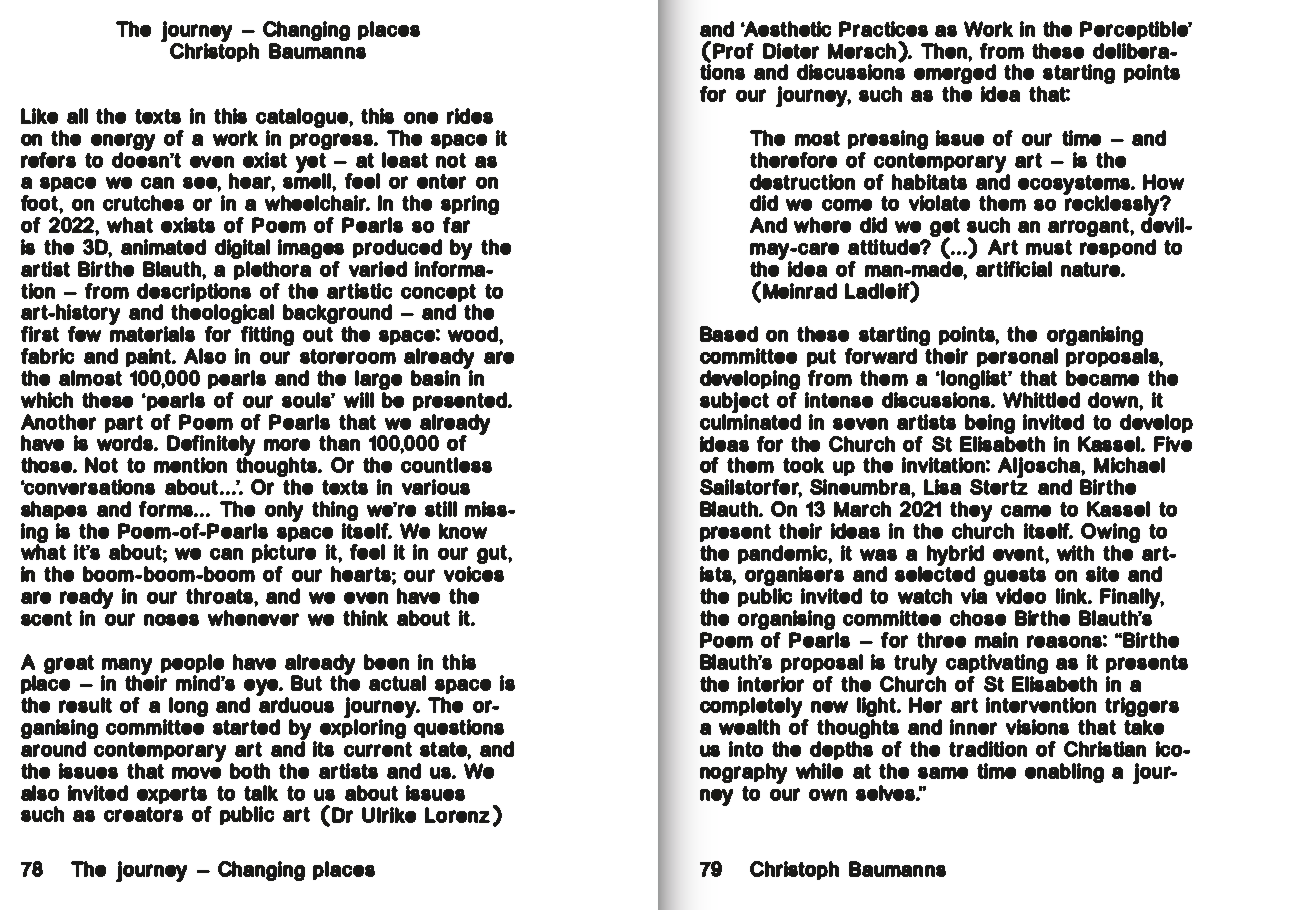 The width and height of the screenshot is (1316, 910). Describe the element at coordinates (124, 424) in the screenshot. I see `part` at that location.
